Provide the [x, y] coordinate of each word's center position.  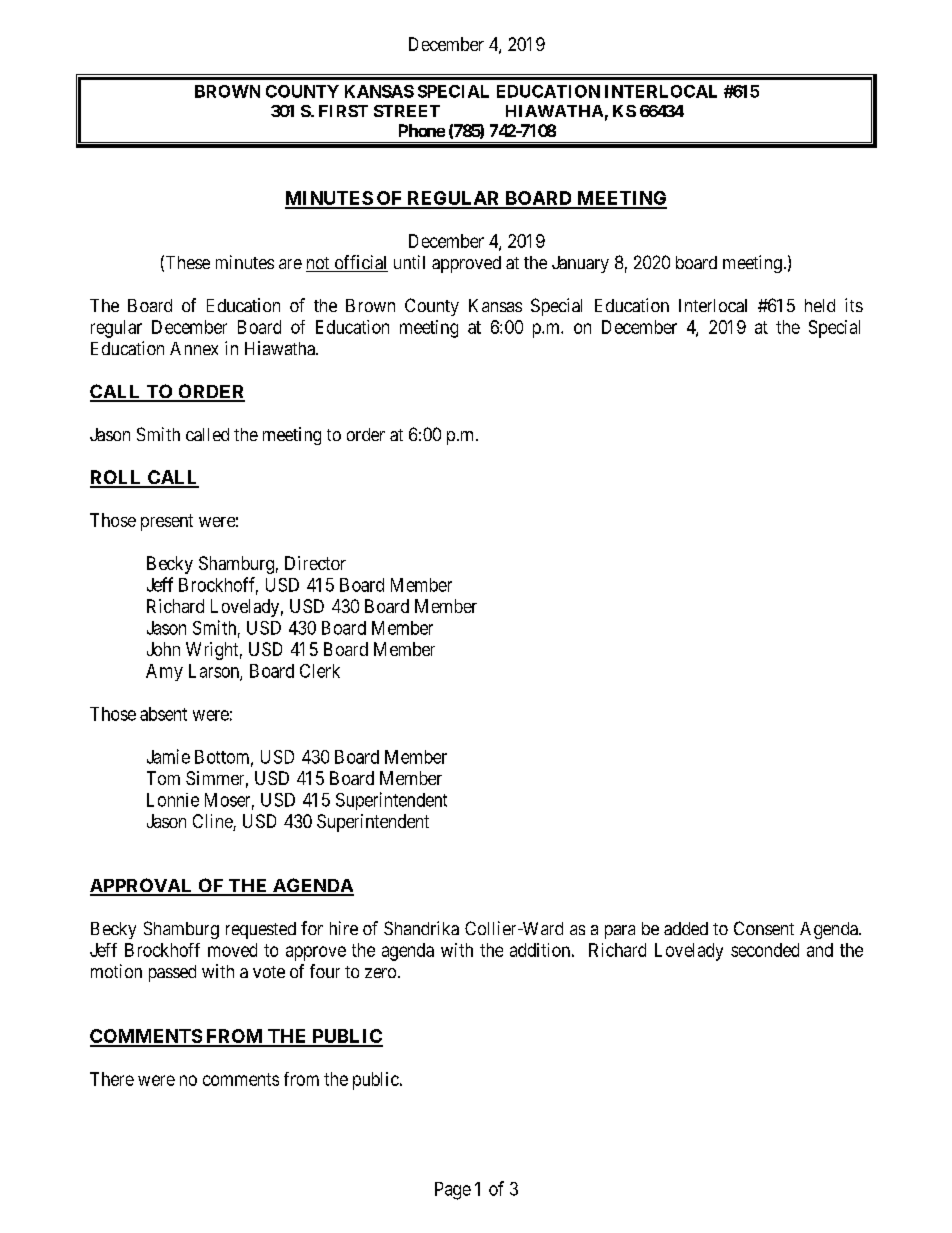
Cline [213, 822]
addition [540, 950]
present [167, 522]
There [112, 1079]
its [854, 305]
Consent [764, 928]
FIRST [343, 111]
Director [315, 563]
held [820, 305]
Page [453, 1191]
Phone [422, 130]
